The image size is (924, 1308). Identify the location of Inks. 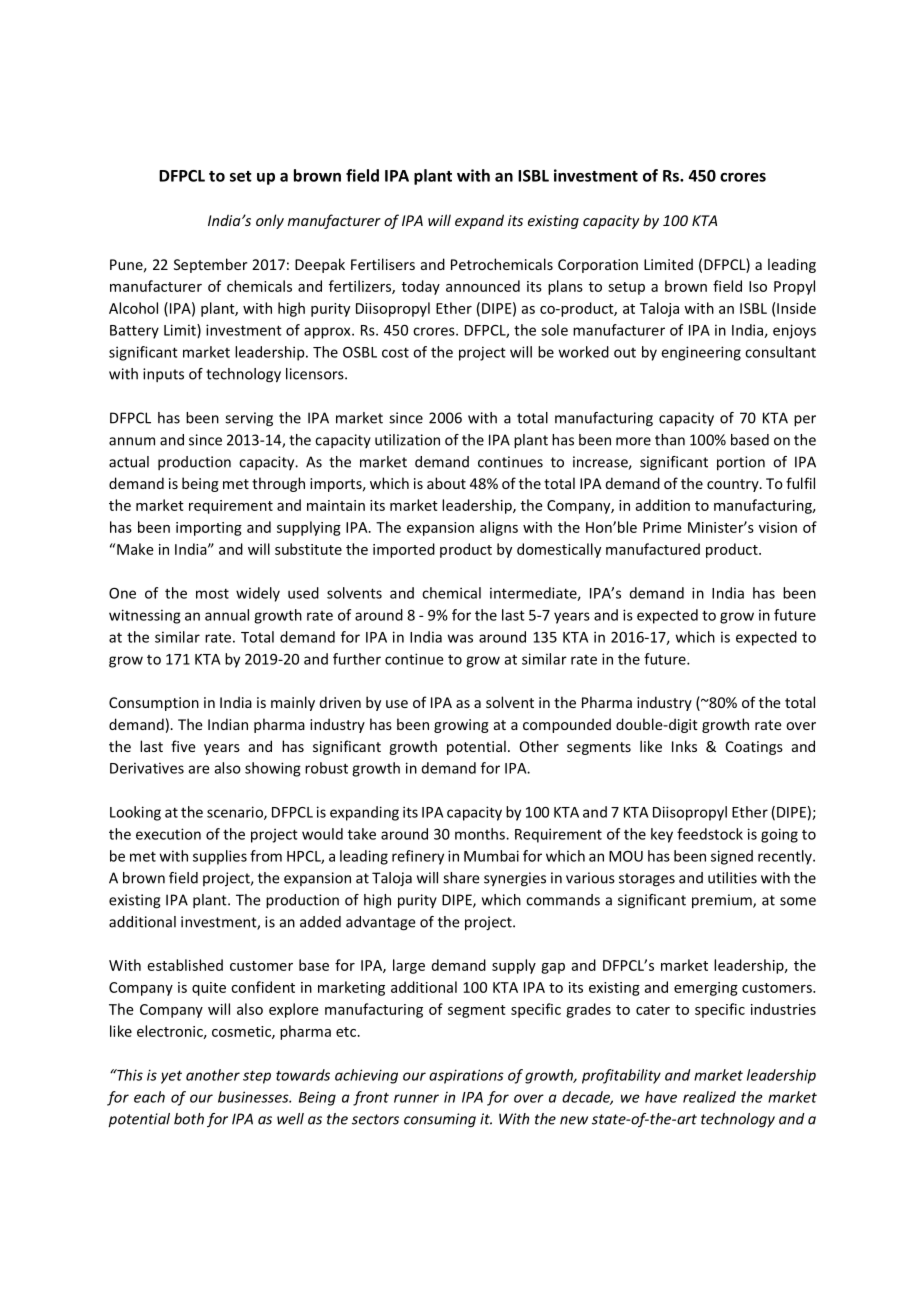
(684, 746).
